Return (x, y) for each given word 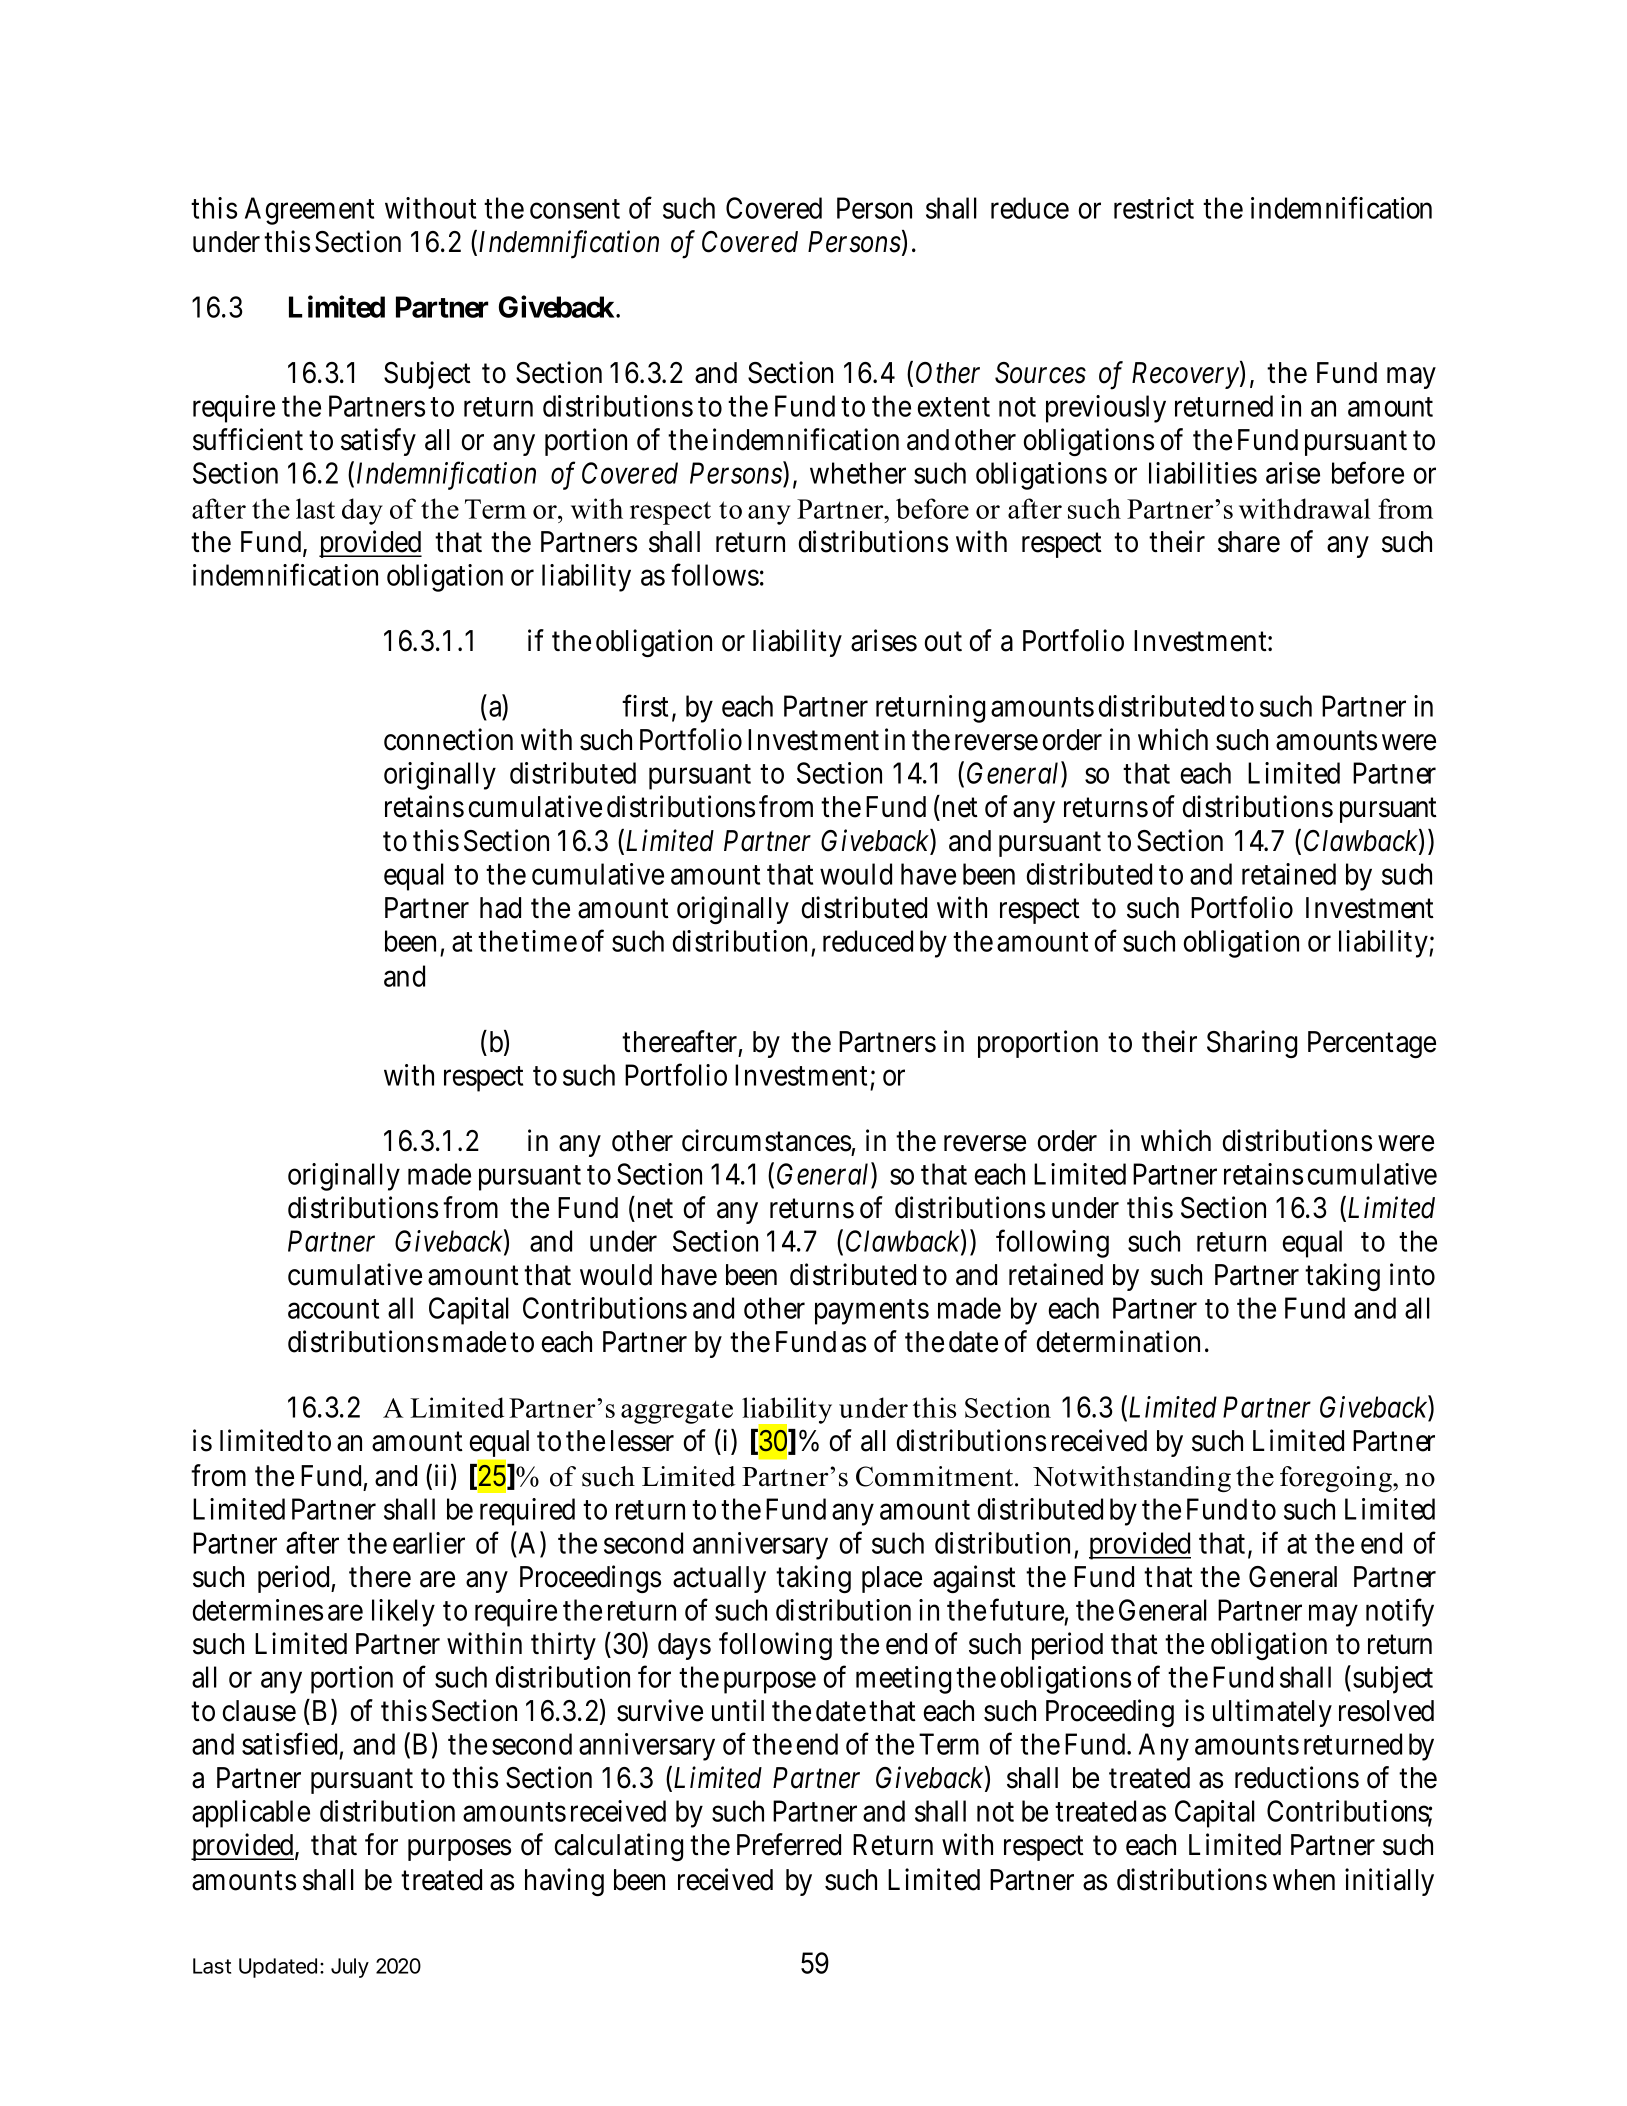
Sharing (1252, 1044)
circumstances (766, 1140)
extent (954, 407)
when (1304, 1880)
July (350, 1968)
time (549, 941)
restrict (1154, 208)
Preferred (789, 1844)
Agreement (309, 211)
